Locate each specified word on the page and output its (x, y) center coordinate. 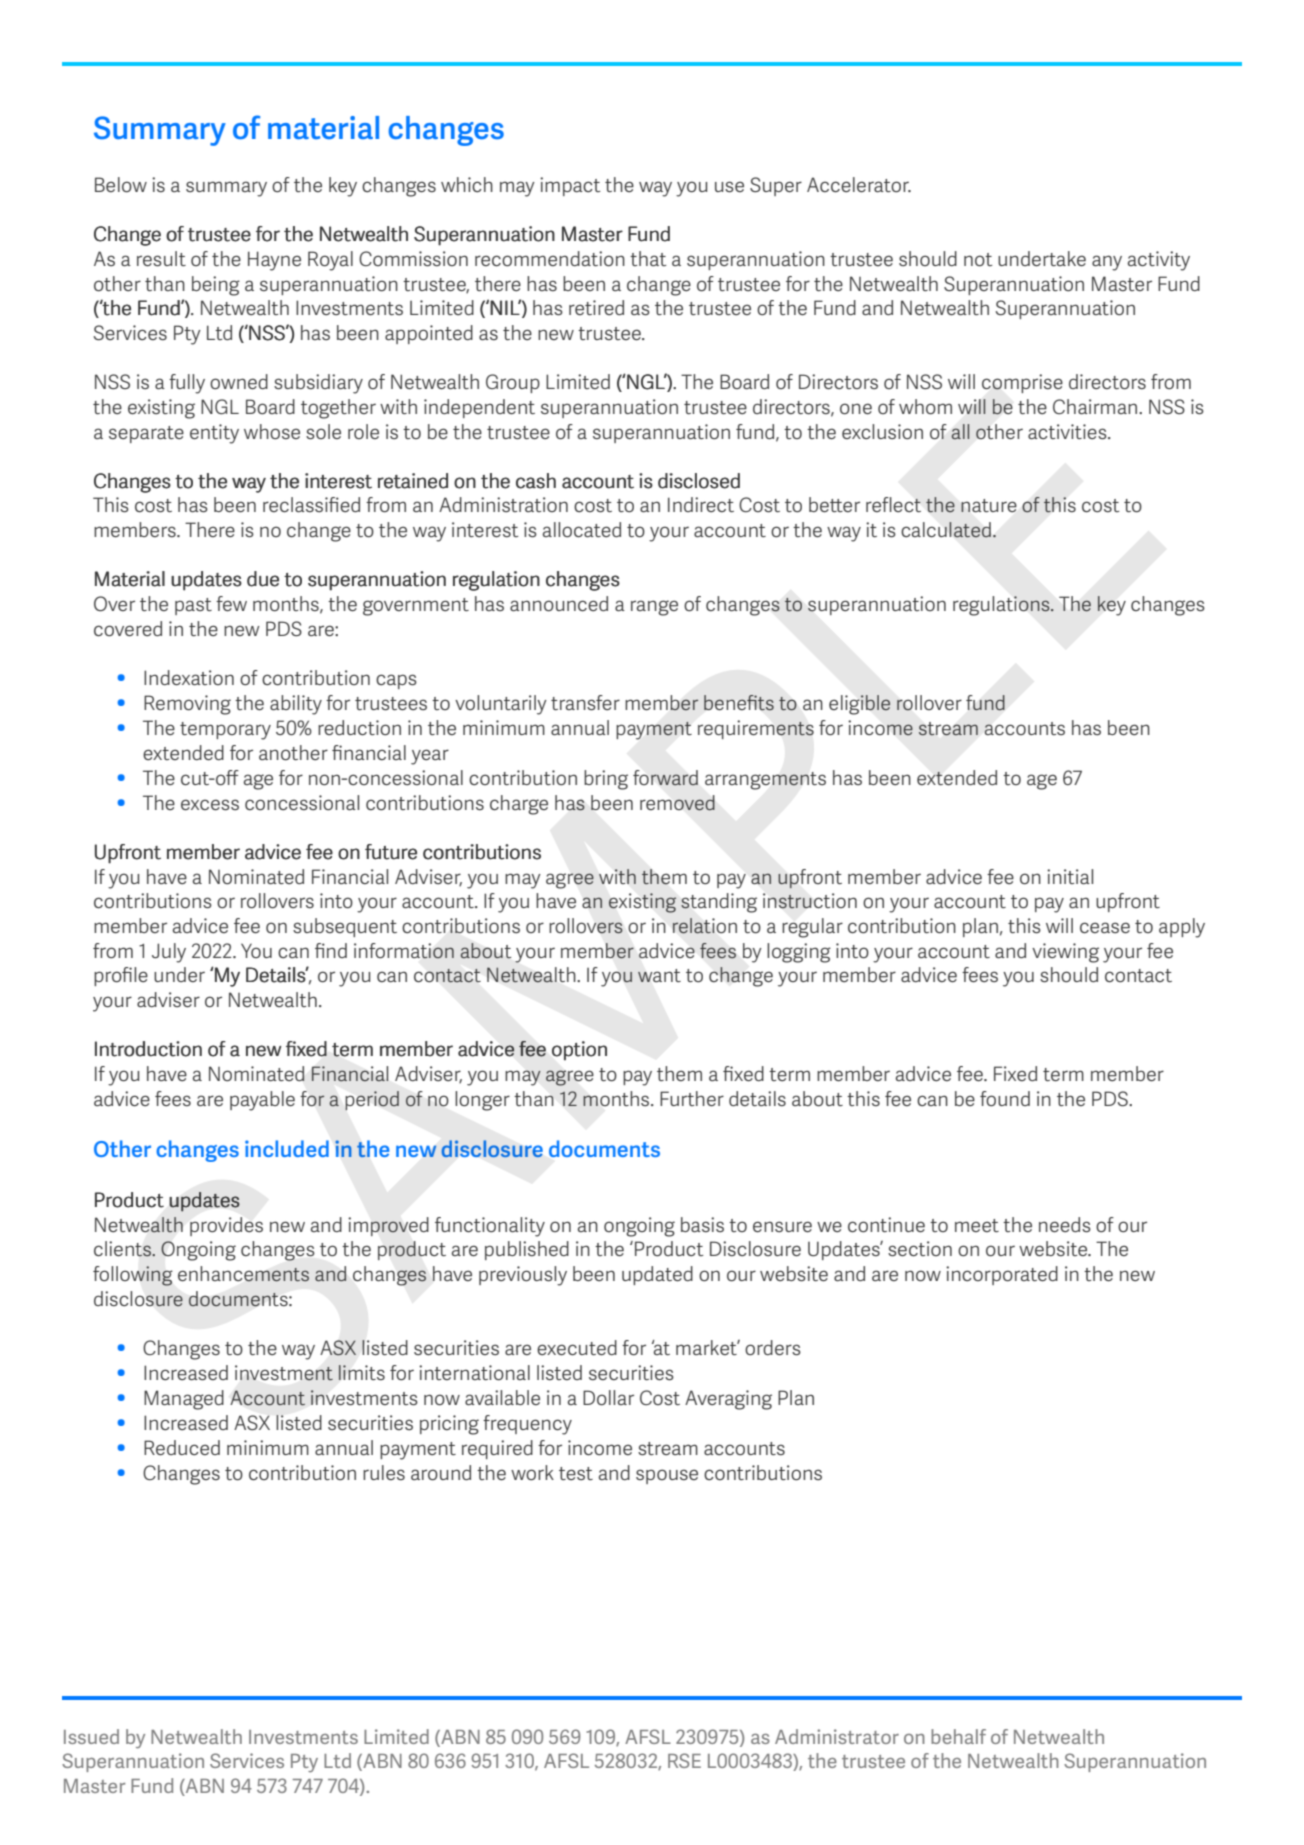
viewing (1065, 953)
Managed (184, 1400)
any (1107, 263)
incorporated (1002, 1275)
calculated (946, 530)
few (231, 603)
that (648, 258)
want (659, 975)
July (169, 953)
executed (577, 1347)
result (161, 258)
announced (559, 603)
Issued (91, 1736)
